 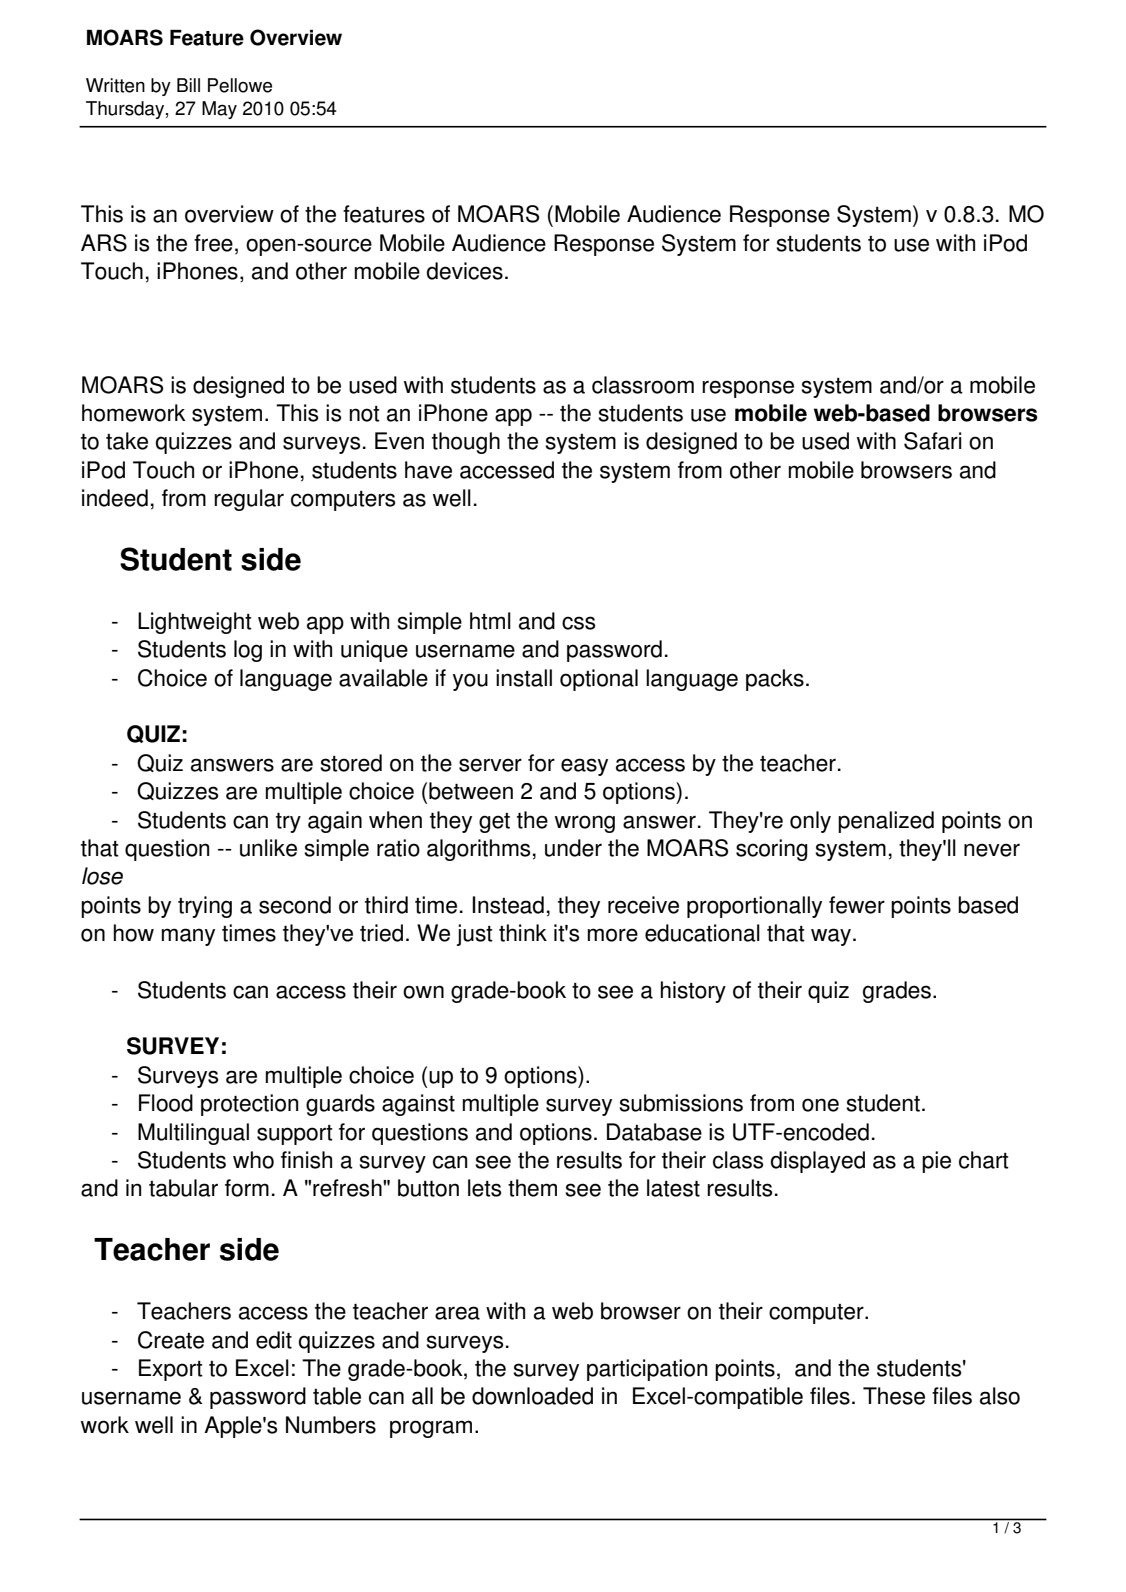 I want to click on unlike, so click(x=268, y=848).
